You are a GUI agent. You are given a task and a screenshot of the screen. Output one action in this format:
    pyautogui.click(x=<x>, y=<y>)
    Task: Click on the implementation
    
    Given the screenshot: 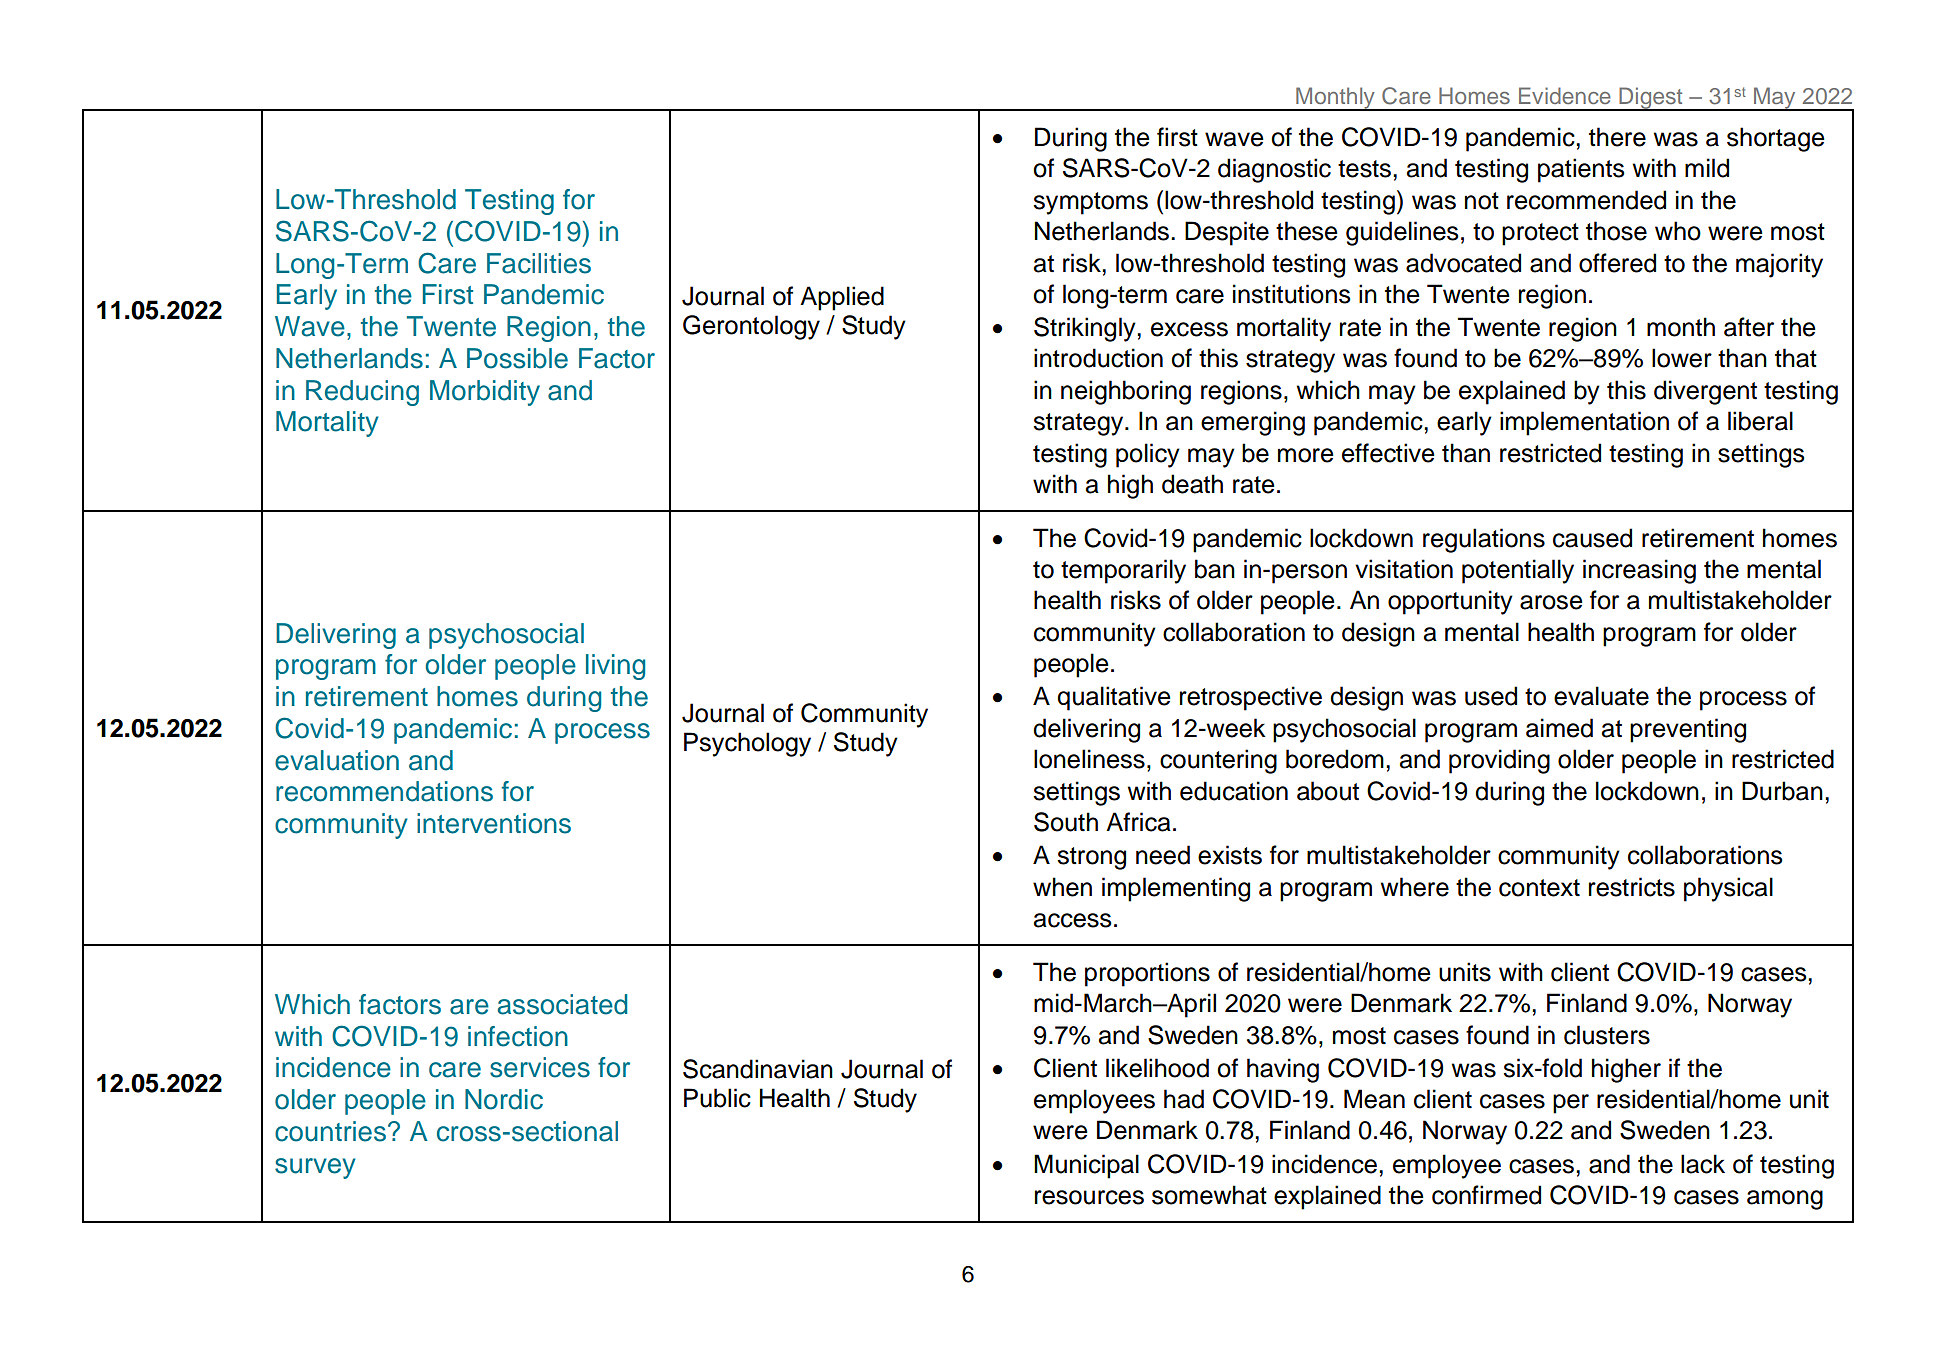 What is the action you would take?
    pyautogui.click(x=1584, y=423)
